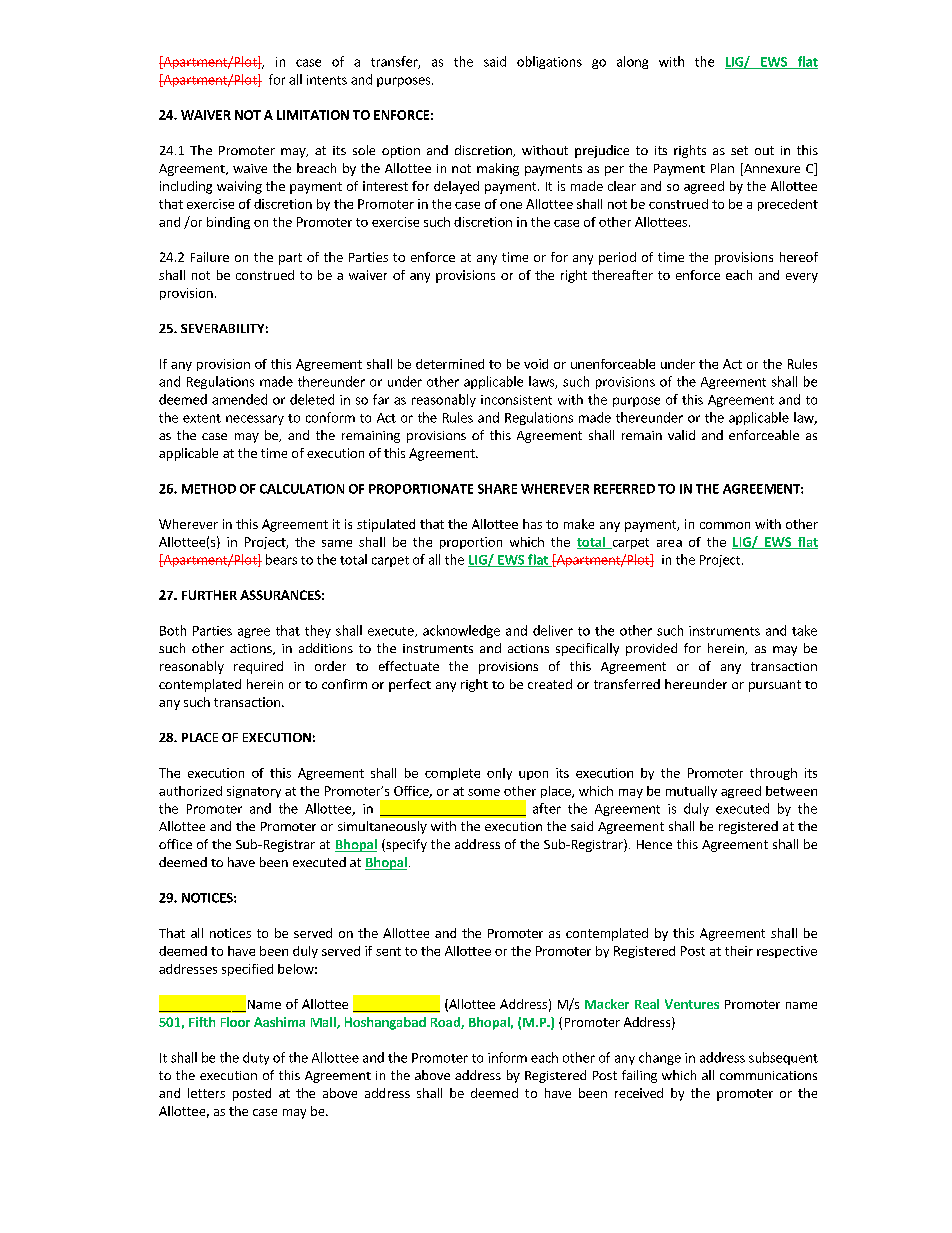 This screenshot has width=952, height=1233. What do you see at coordinates (549, 62) in the screenshot?
I see `obligations` at bounding box center [549, 62].
